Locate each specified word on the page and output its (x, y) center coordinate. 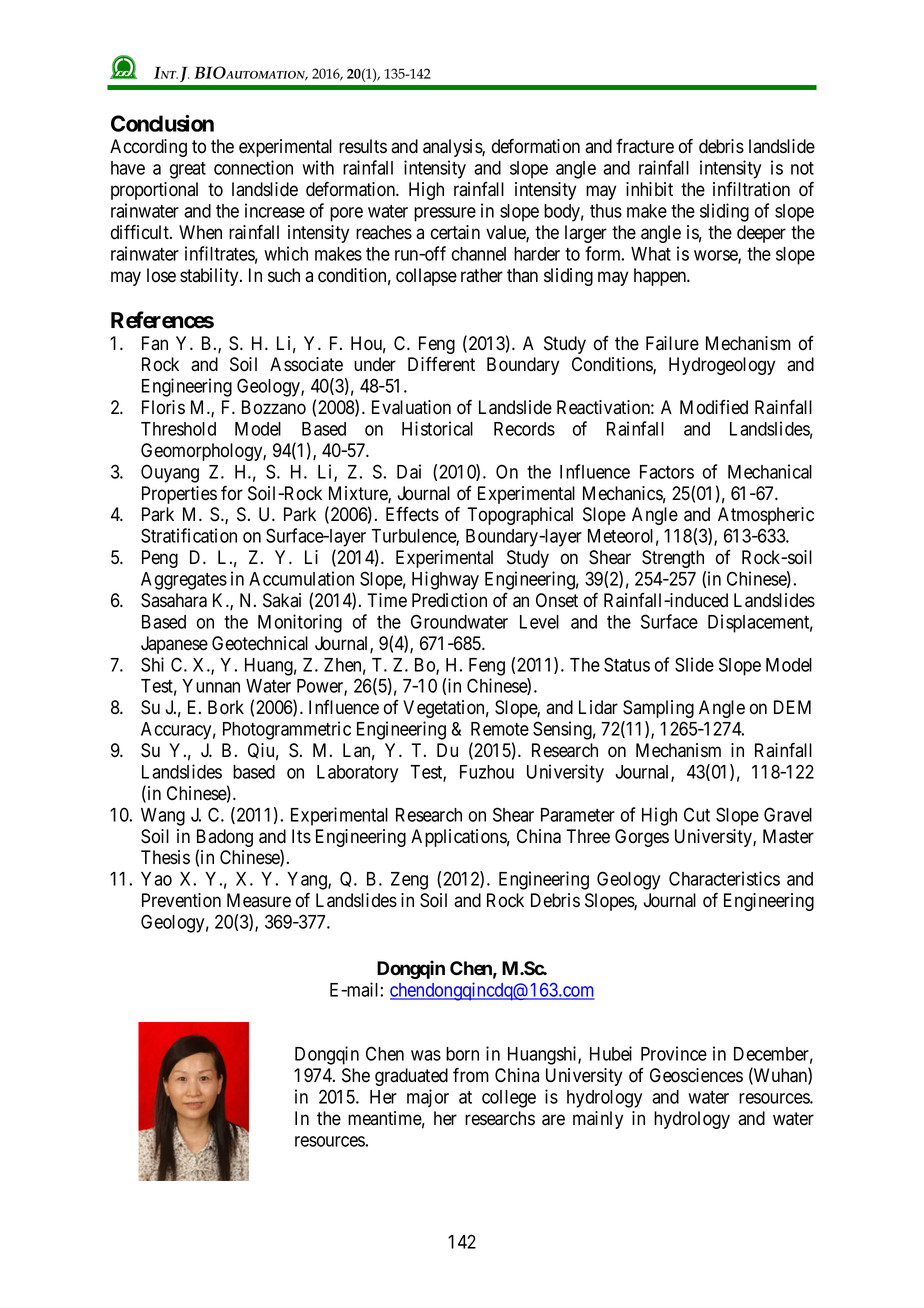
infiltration (751, 189)
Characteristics (724, 878)
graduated (411, 1077)
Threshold (178, 429)
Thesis (165, 857)
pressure (445, 214)
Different (441, 364)
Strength (673, 559)
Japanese (174, 645)
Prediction (449, 600)
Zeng (409, 881)
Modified (714, 407)
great (188, 170)
